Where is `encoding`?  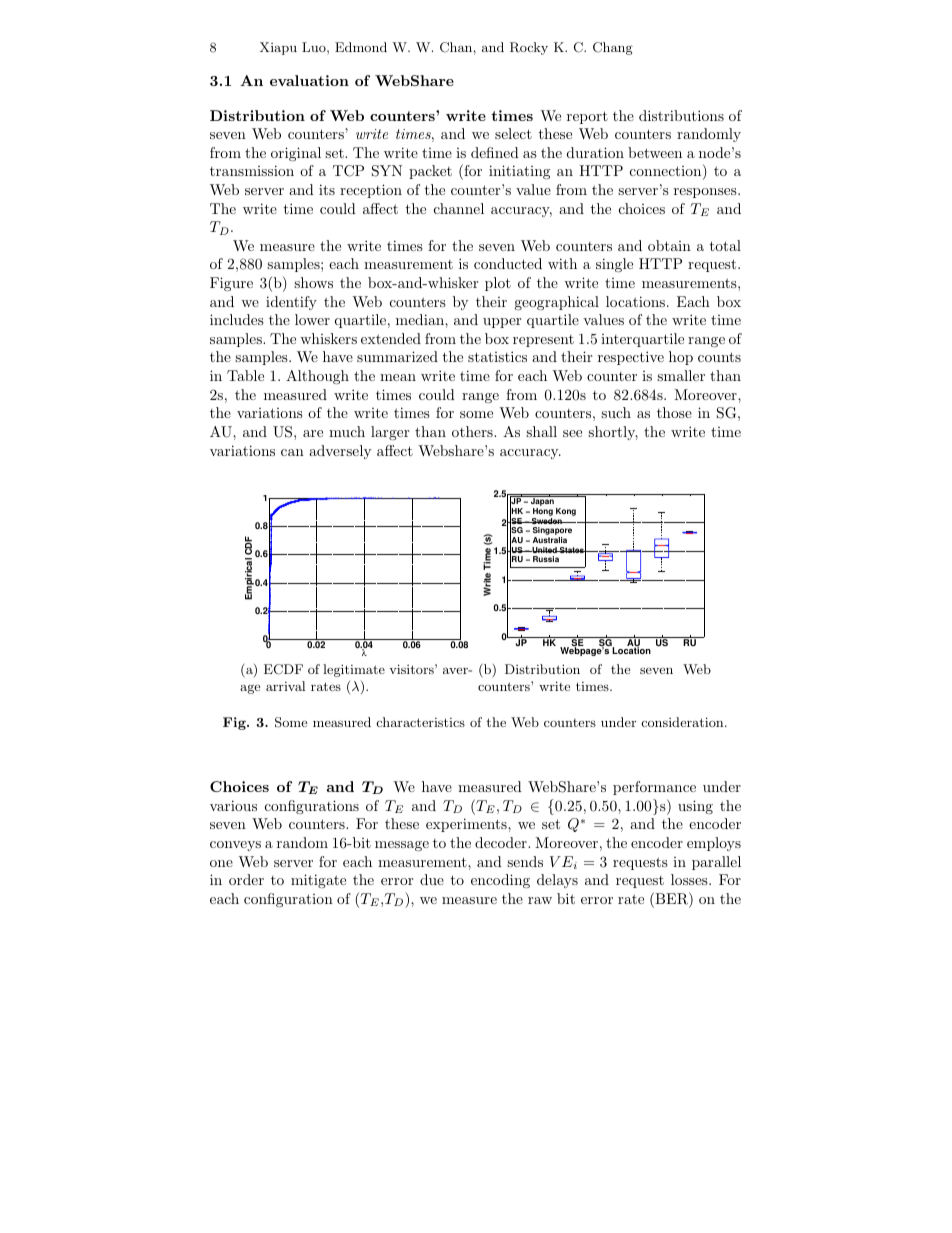
encoding is located at coordinates (500, 881).
